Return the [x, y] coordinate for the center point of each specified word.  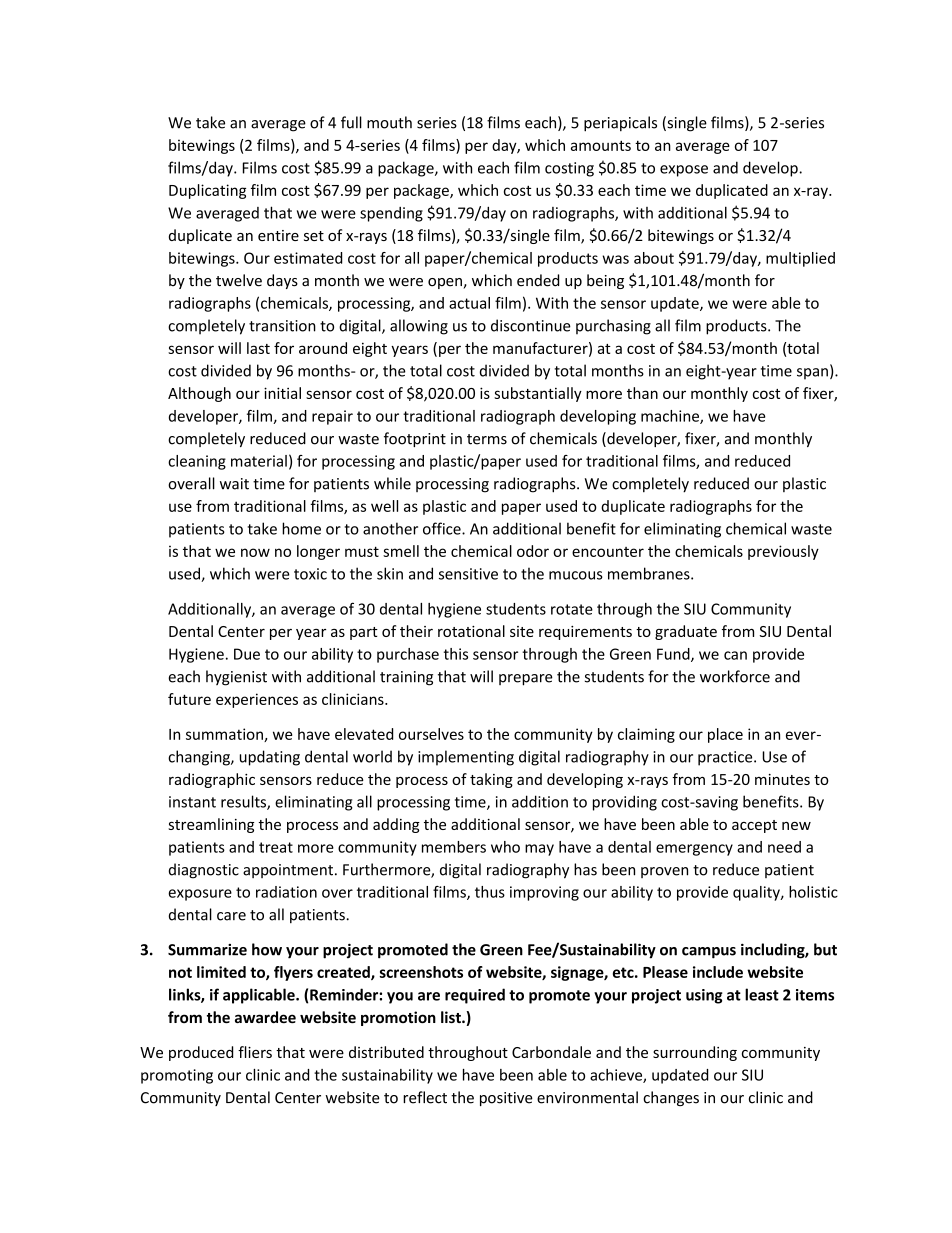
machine [671, 417]
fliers [255, 1052]
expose [684, 171]
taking [491, 780]
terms [487, 439]
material [259, 461]
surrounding [695, 1053]
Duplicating [207, 191]
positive [506, 1099]
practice [726, 758]
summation [225, 735]
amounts [601, 145]
